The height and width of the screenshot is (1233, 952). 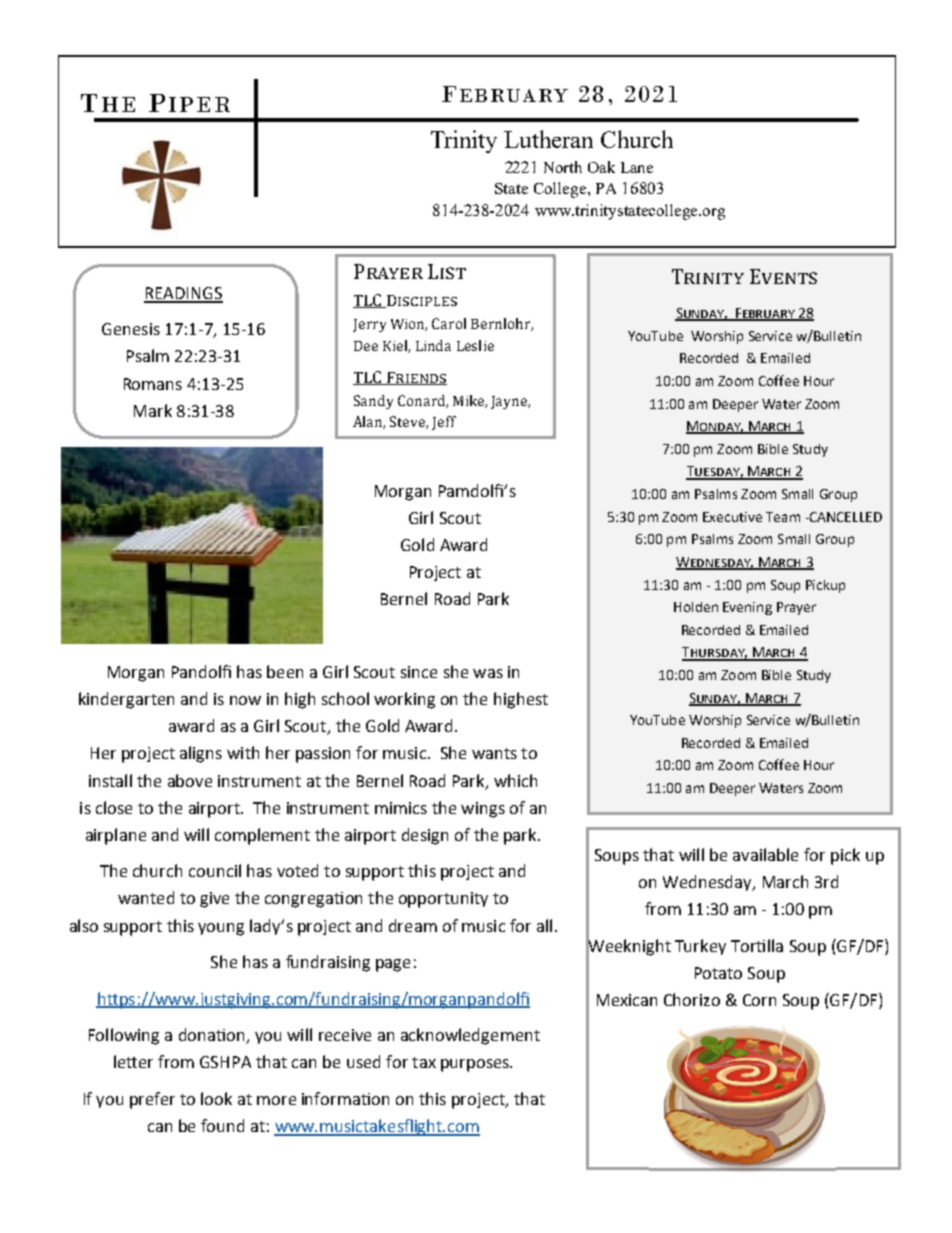 I want to click on kindergarten, so click(x=126, y=700).
